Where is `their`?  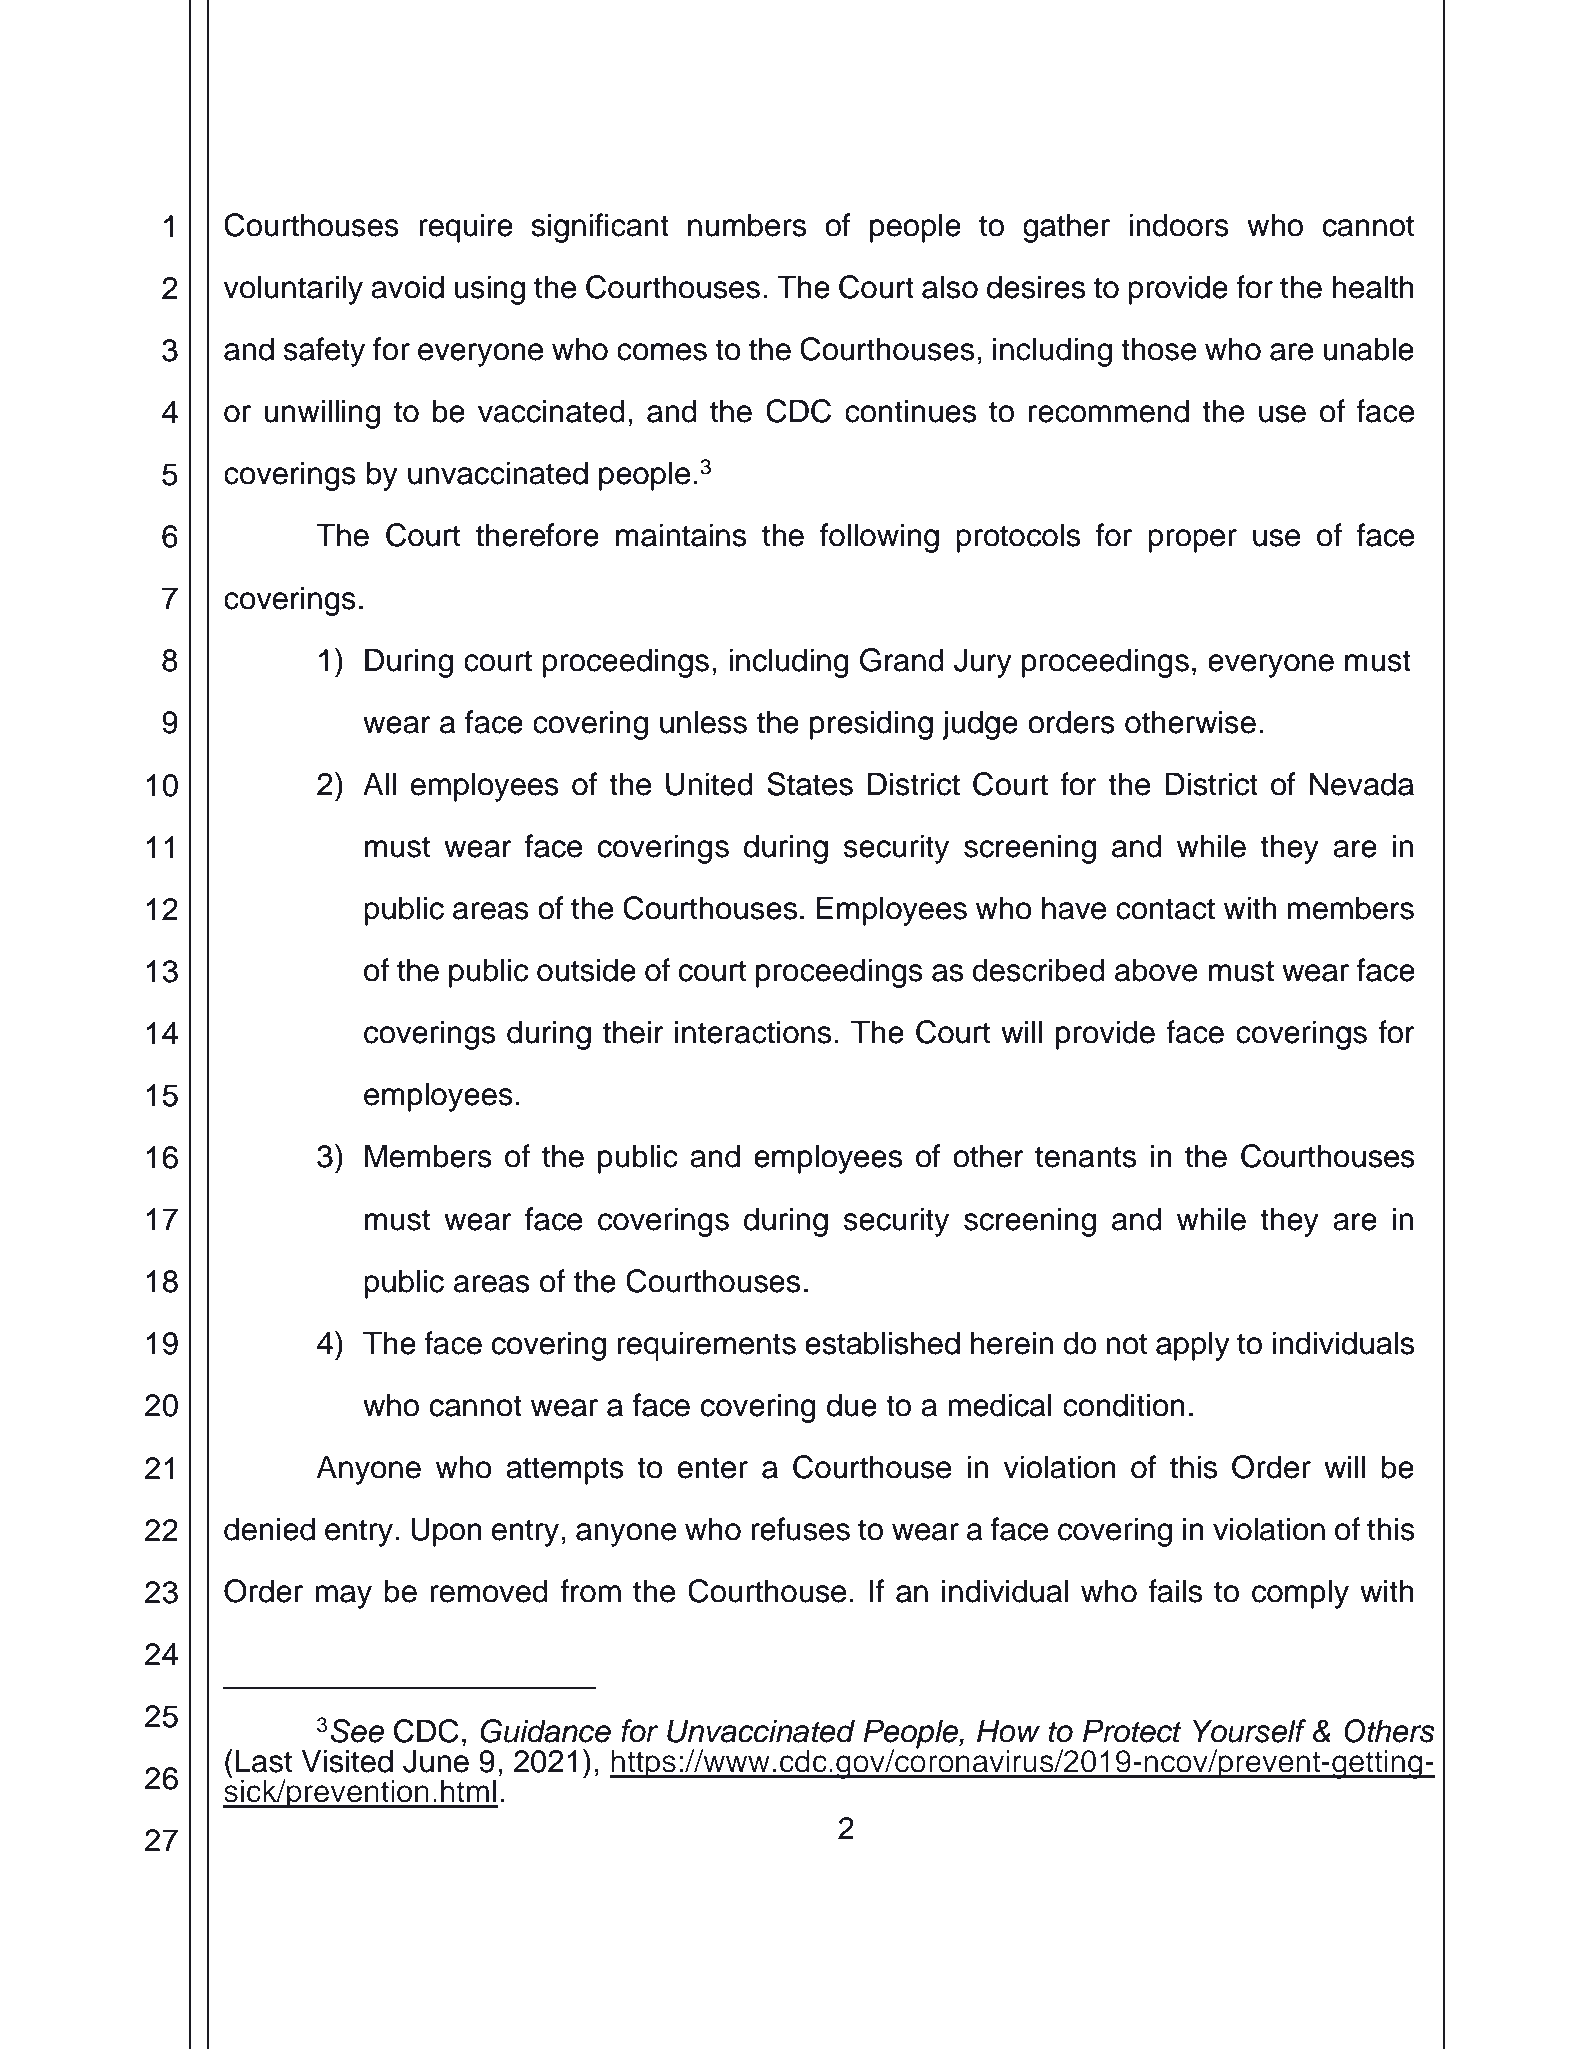
their is located at coordinates (633, 1032).
